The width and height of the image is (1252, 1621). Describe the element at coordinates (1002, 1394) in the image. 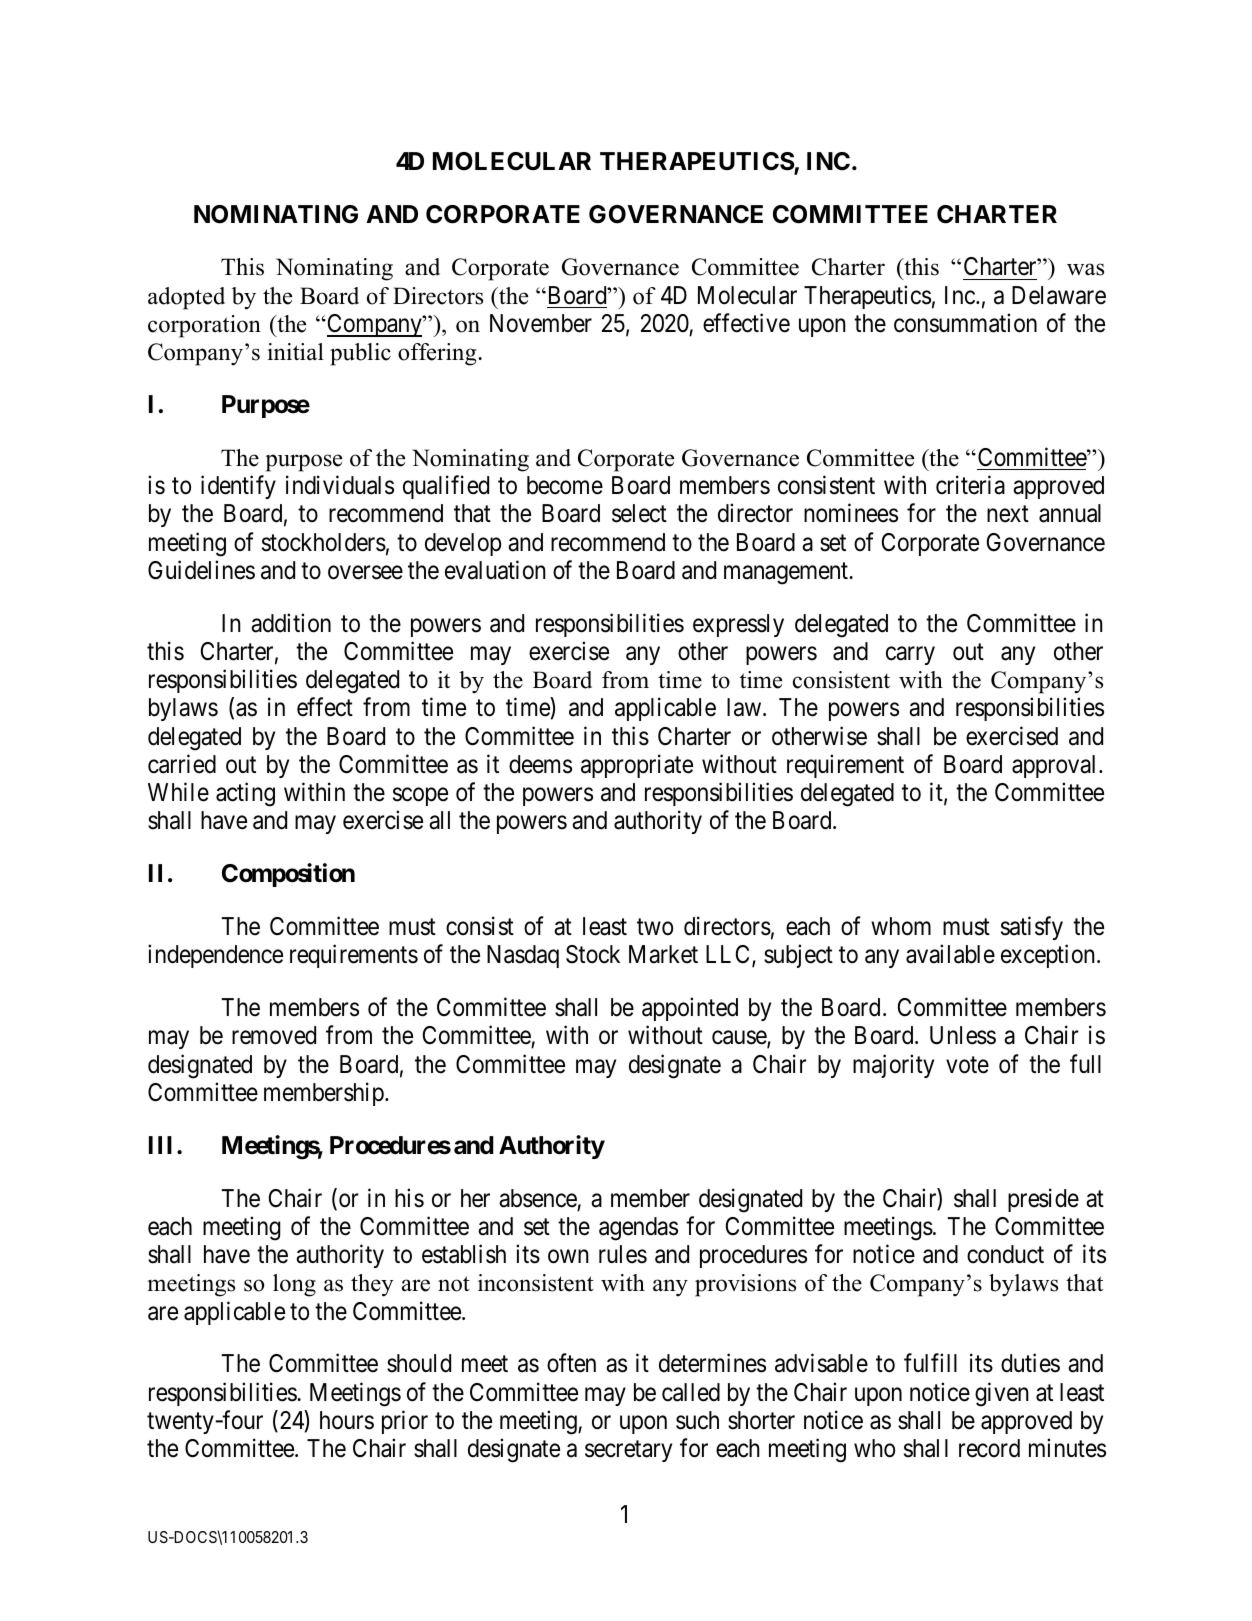

I see `given` at that location.
